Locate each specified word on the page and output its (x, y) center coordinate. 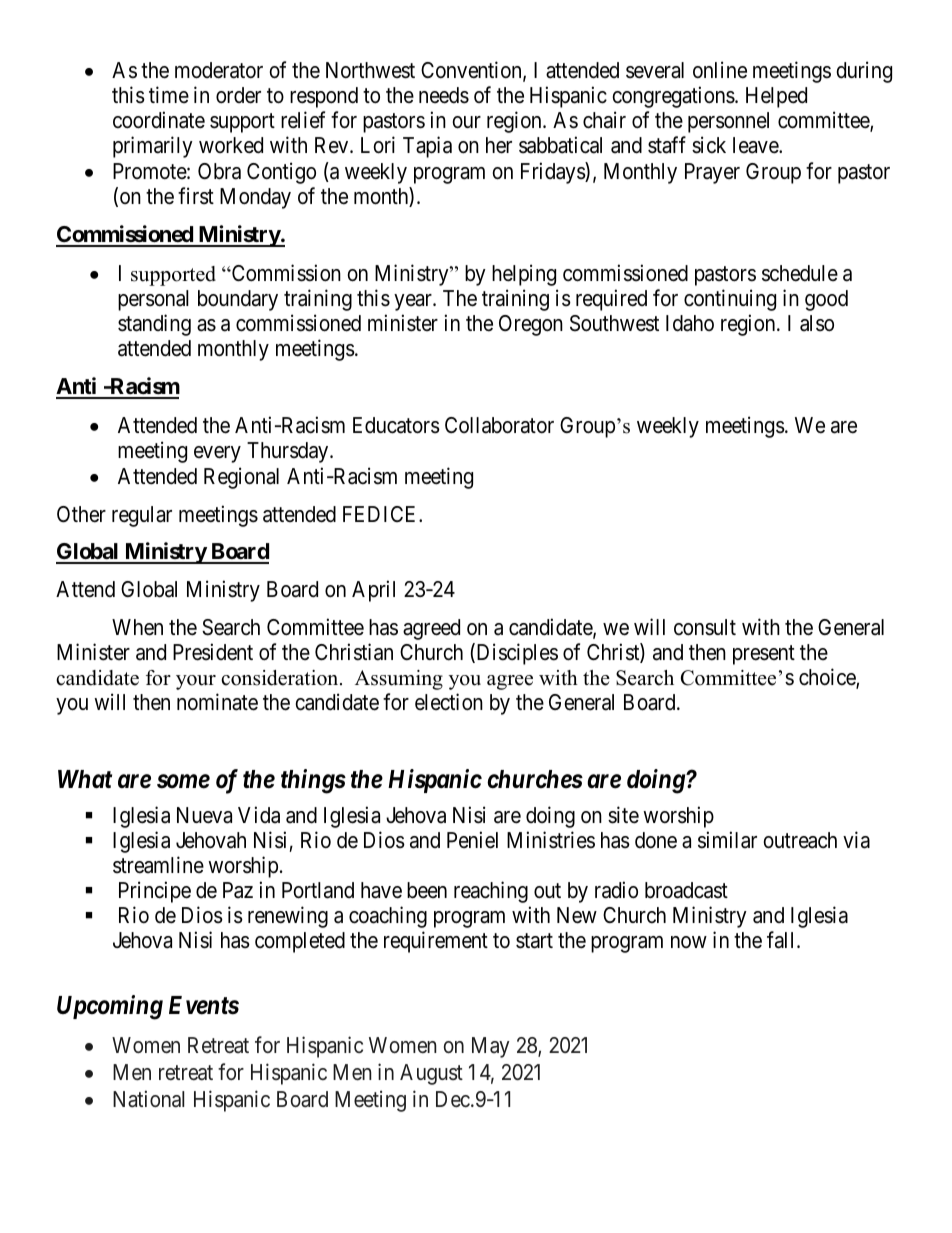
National (148, 1099)
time (169, 94)
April (373, 591)
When (137, 627)
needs (444, 95)
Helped (776, 97)
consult (705, 627)
